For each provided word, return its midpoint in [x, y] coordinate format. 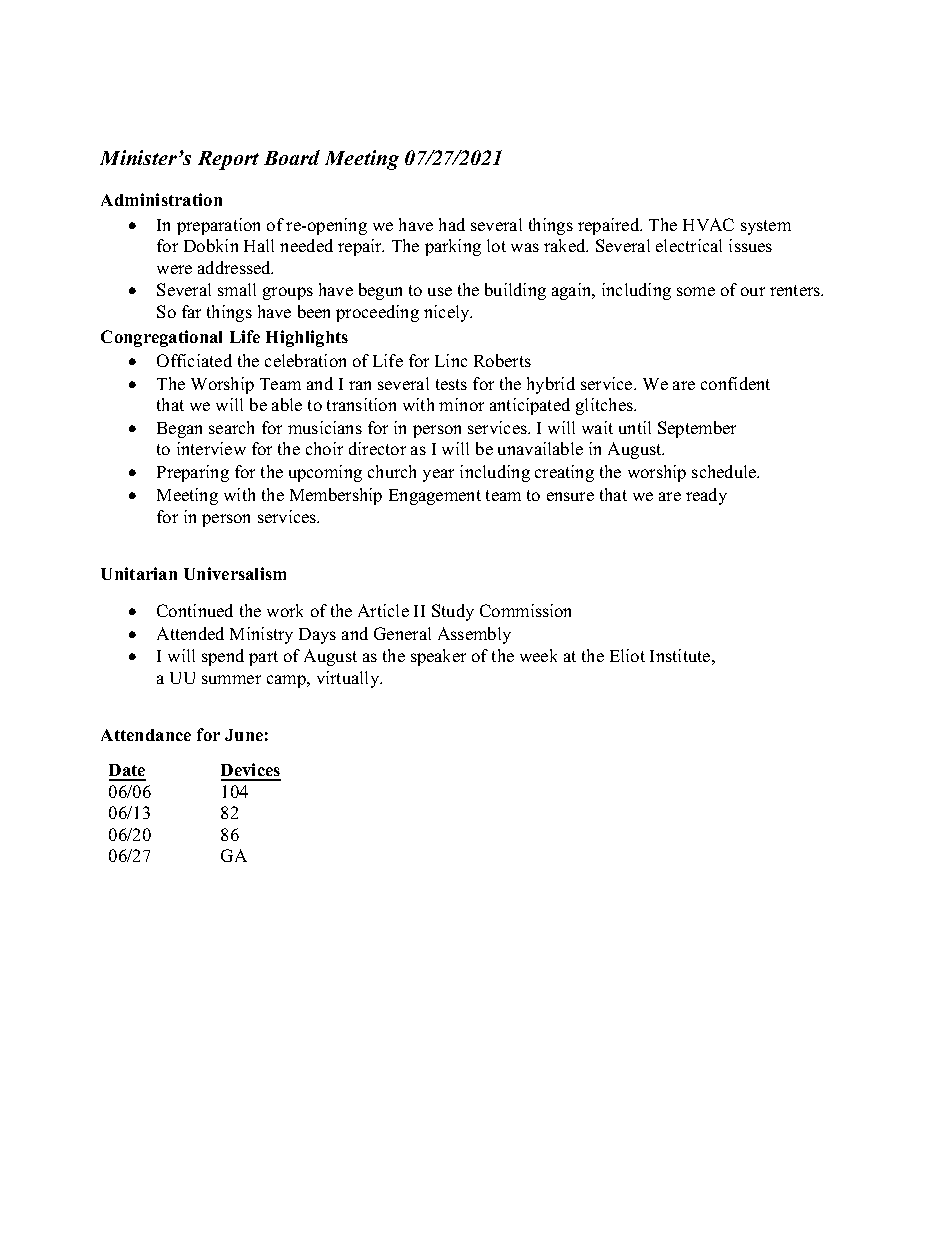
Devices [251, 771]
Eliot [627, 655]
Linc [451, 360]
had [452, 224]
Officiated [194, 360]
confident [735, 383]
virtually [349, 679]
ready [706, 496]
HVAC [708, 224]
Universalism [235, 573]
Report [228, 160]
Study [453, 612]
